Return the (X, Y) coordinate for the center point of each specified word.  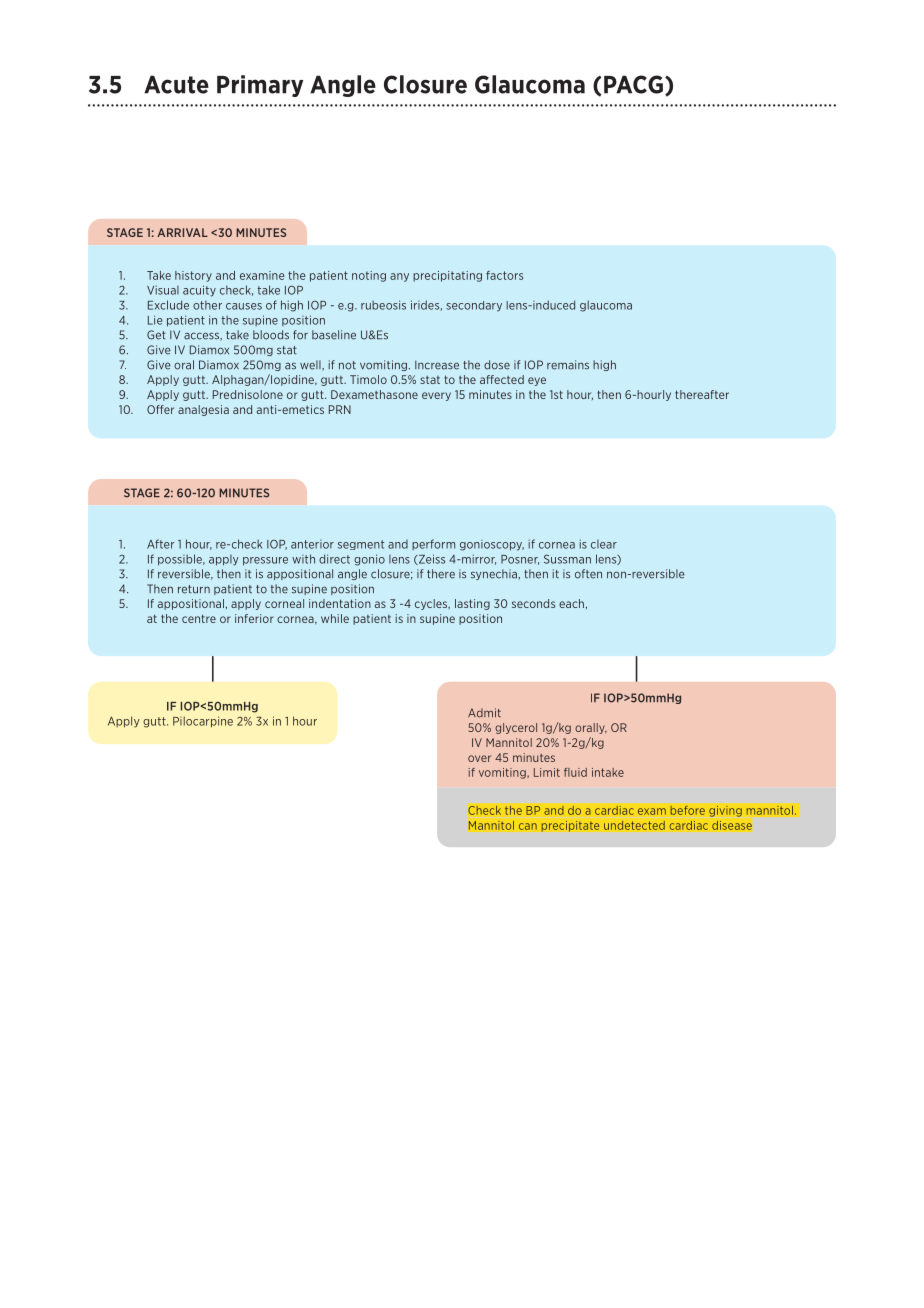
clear (604, 544)
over (479, 758)
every (436, 396)
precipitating (447, 276)
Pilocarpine (203, 722)
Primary (260, 86)
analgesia (203, 410)
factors (504, 275)
